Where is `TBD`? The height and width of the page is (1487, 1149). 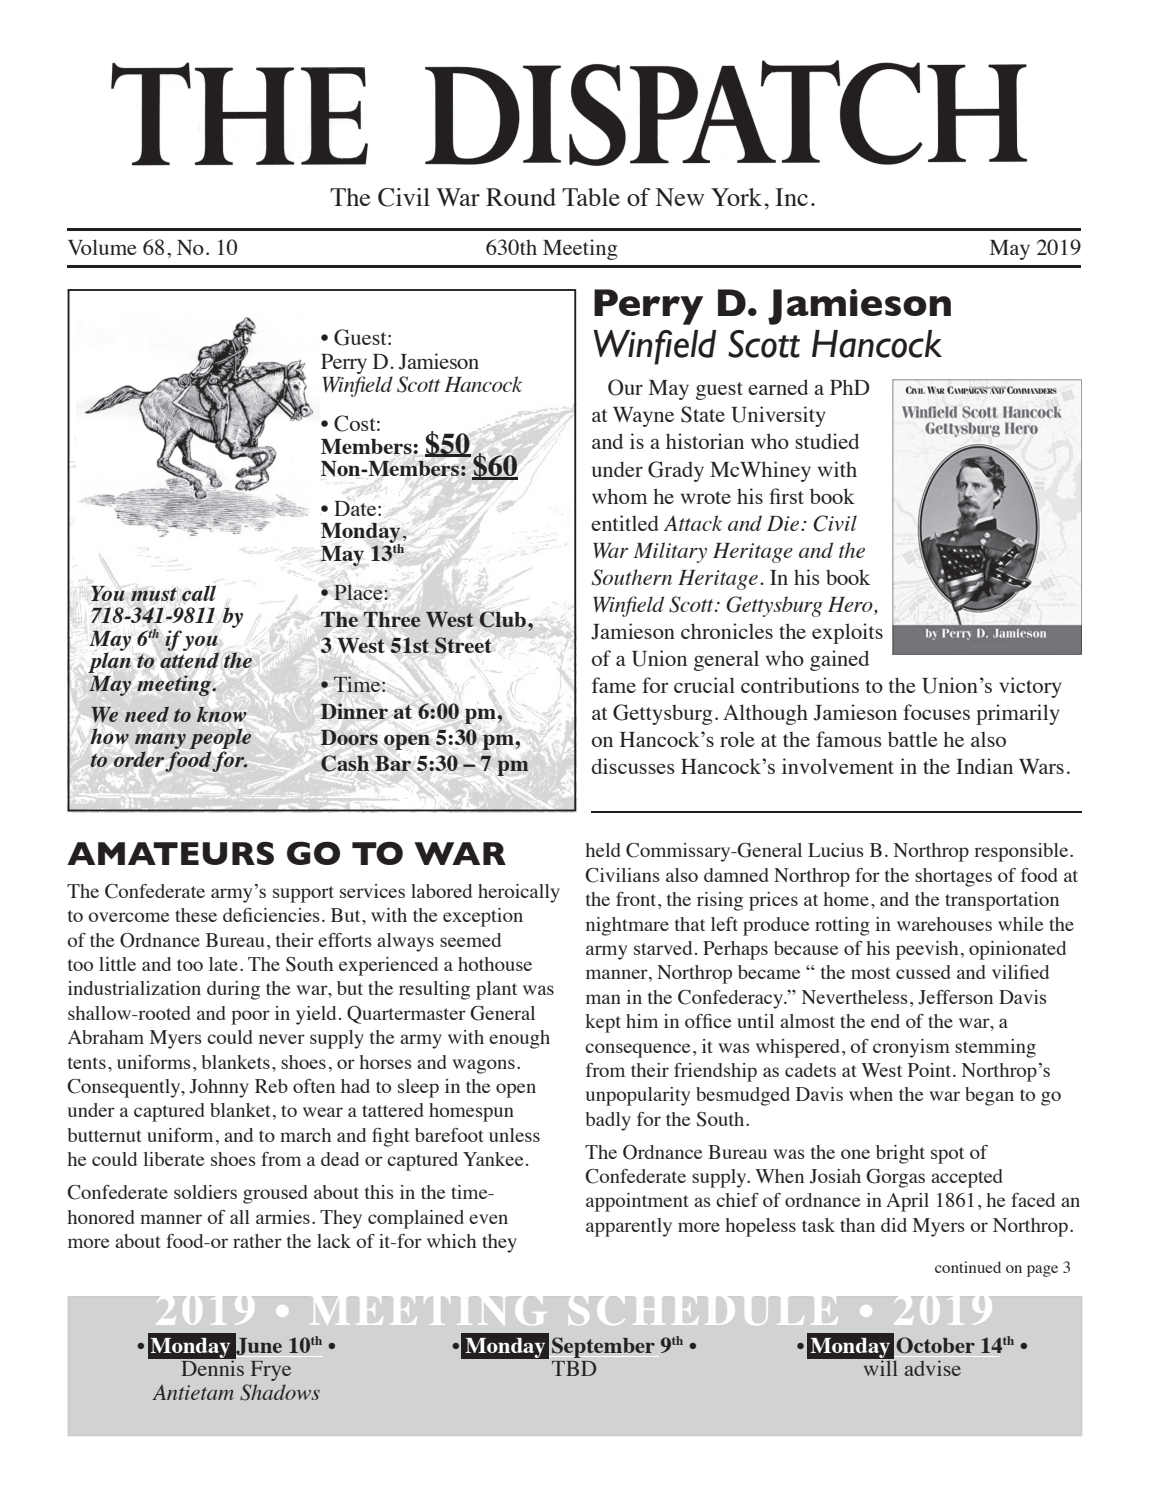 TBD is located at coordinates (574, 1368).
